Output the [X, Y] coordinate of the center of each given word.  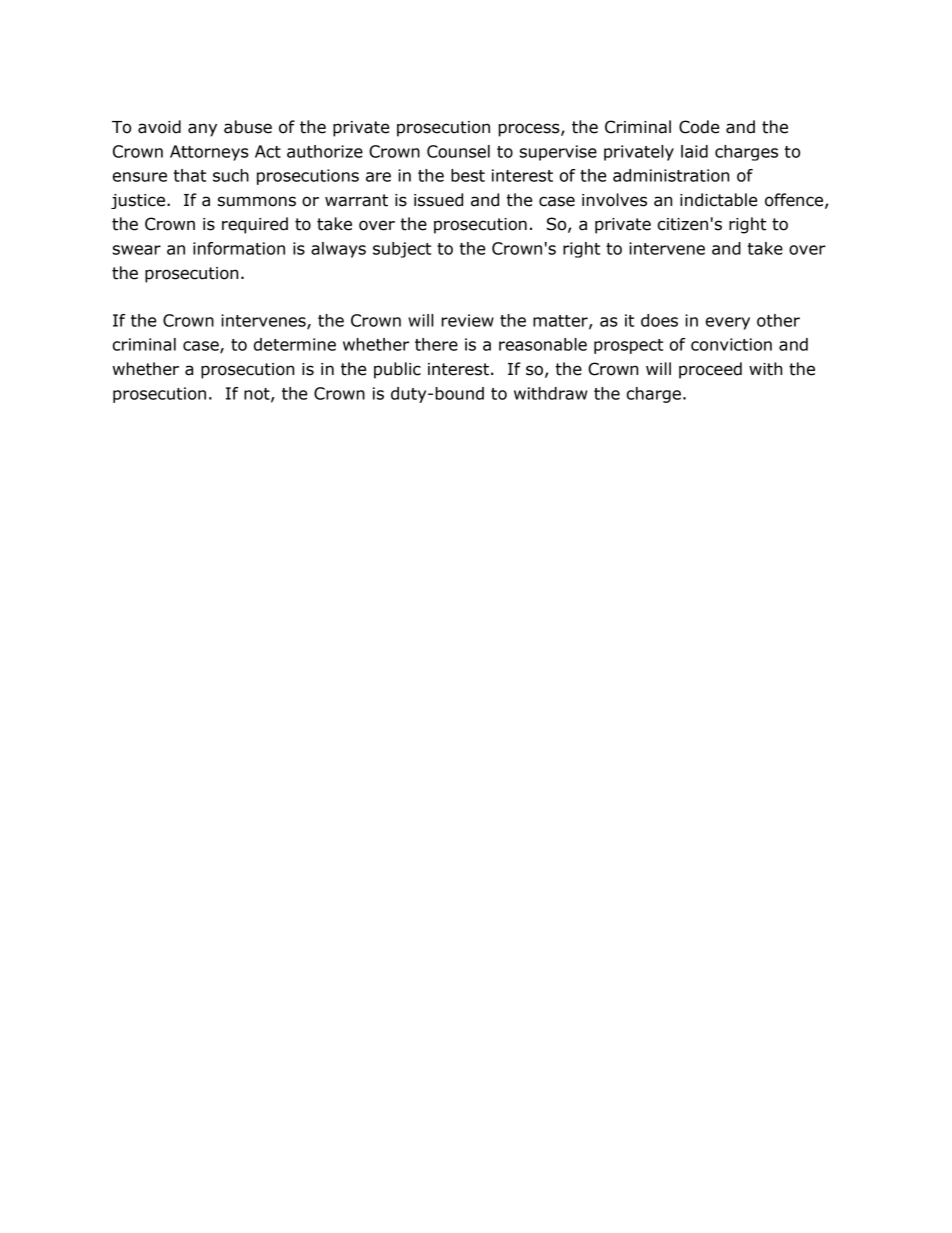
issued [438, 200]
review [467, 320]
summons [257, 201]
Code [699, 127]
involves [614, 200]
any [202, 130]
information [239, 248]
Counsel [458, 151]
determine [295, 344]
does [659, 320]
